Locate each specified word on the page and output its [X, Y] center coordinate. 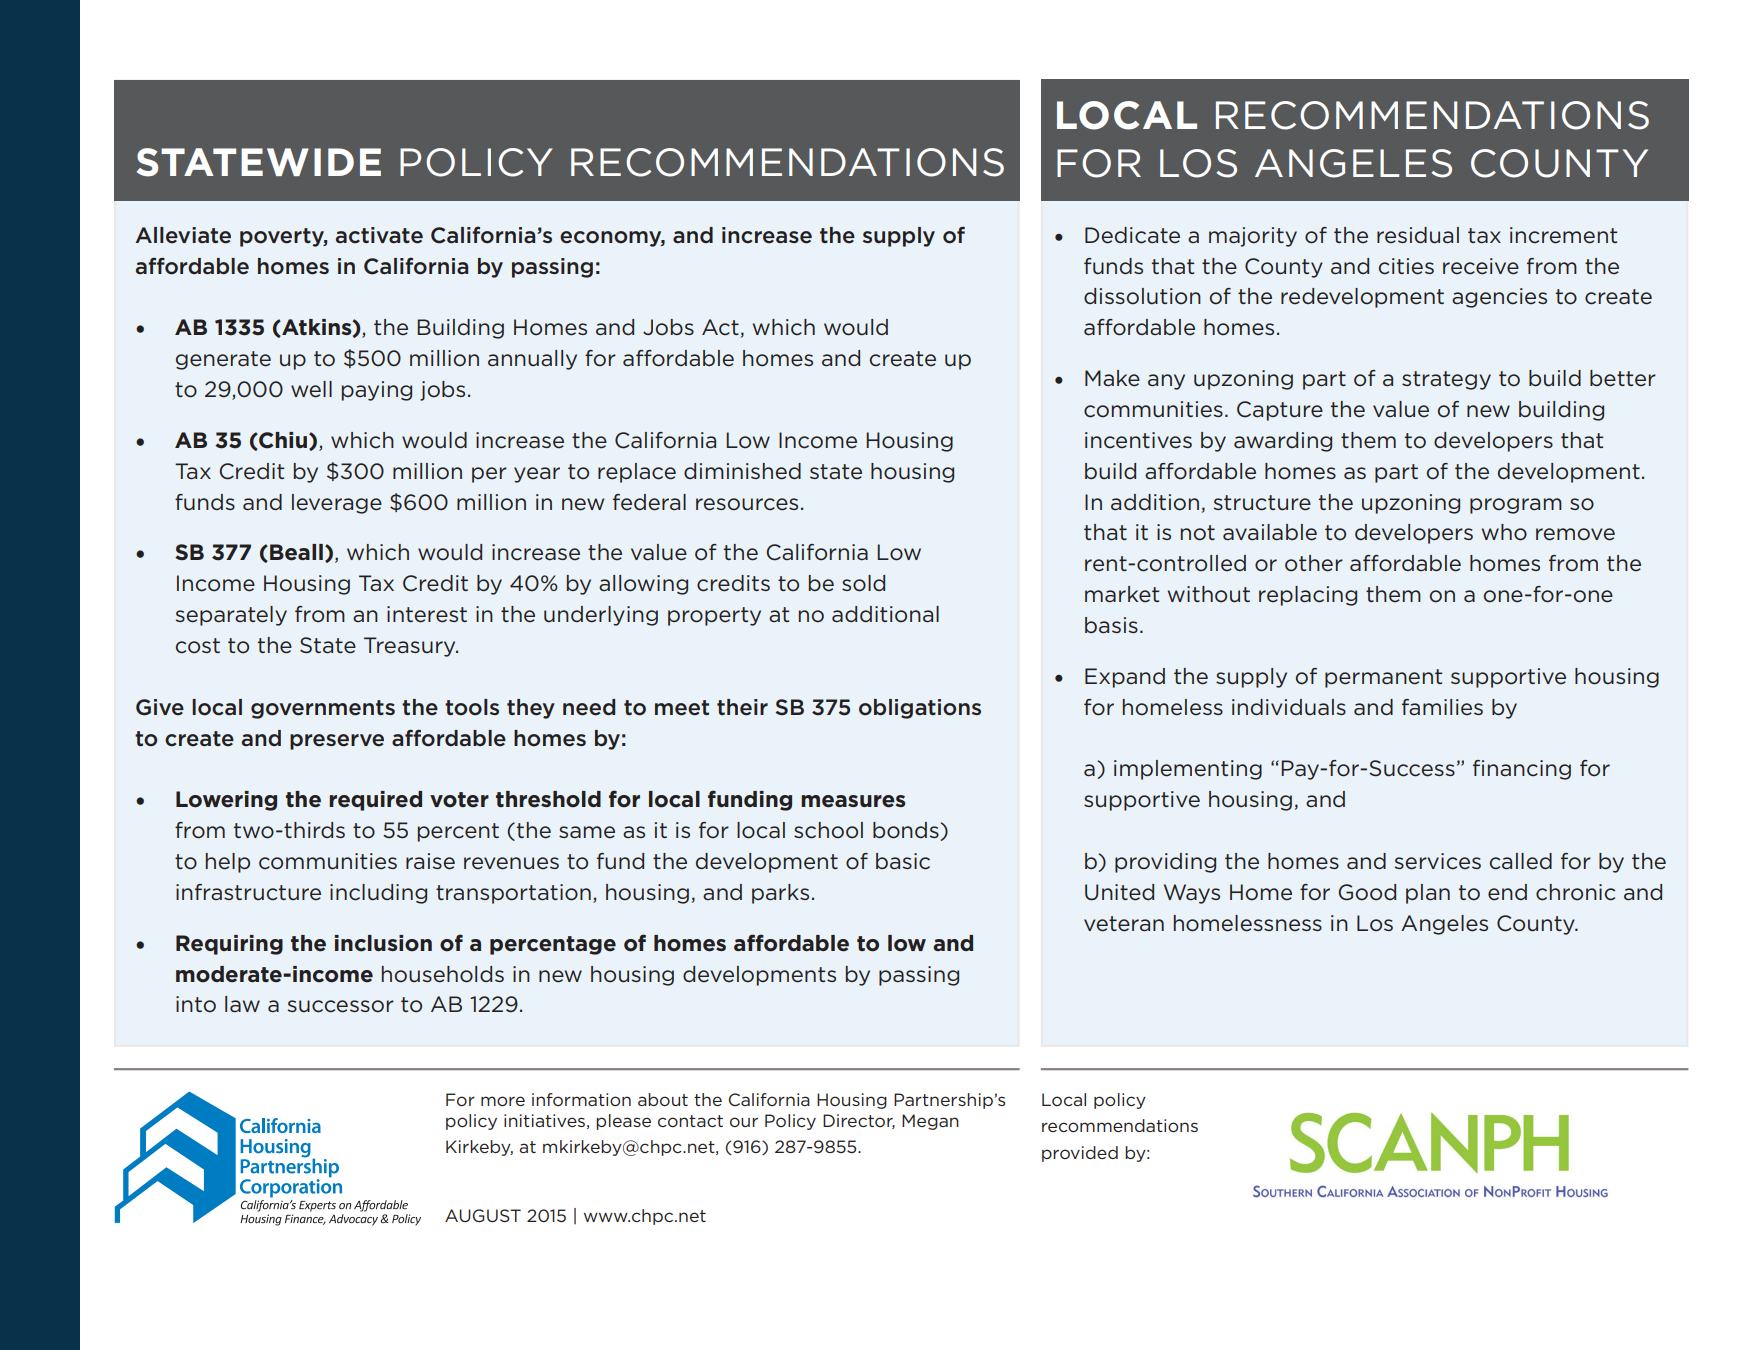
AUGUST [483, 1215]
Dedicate [1132, 235]
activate [379, 235]
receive [1481, 266]
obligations [920, 709]
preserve [337, 742]
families [1442, 707]
